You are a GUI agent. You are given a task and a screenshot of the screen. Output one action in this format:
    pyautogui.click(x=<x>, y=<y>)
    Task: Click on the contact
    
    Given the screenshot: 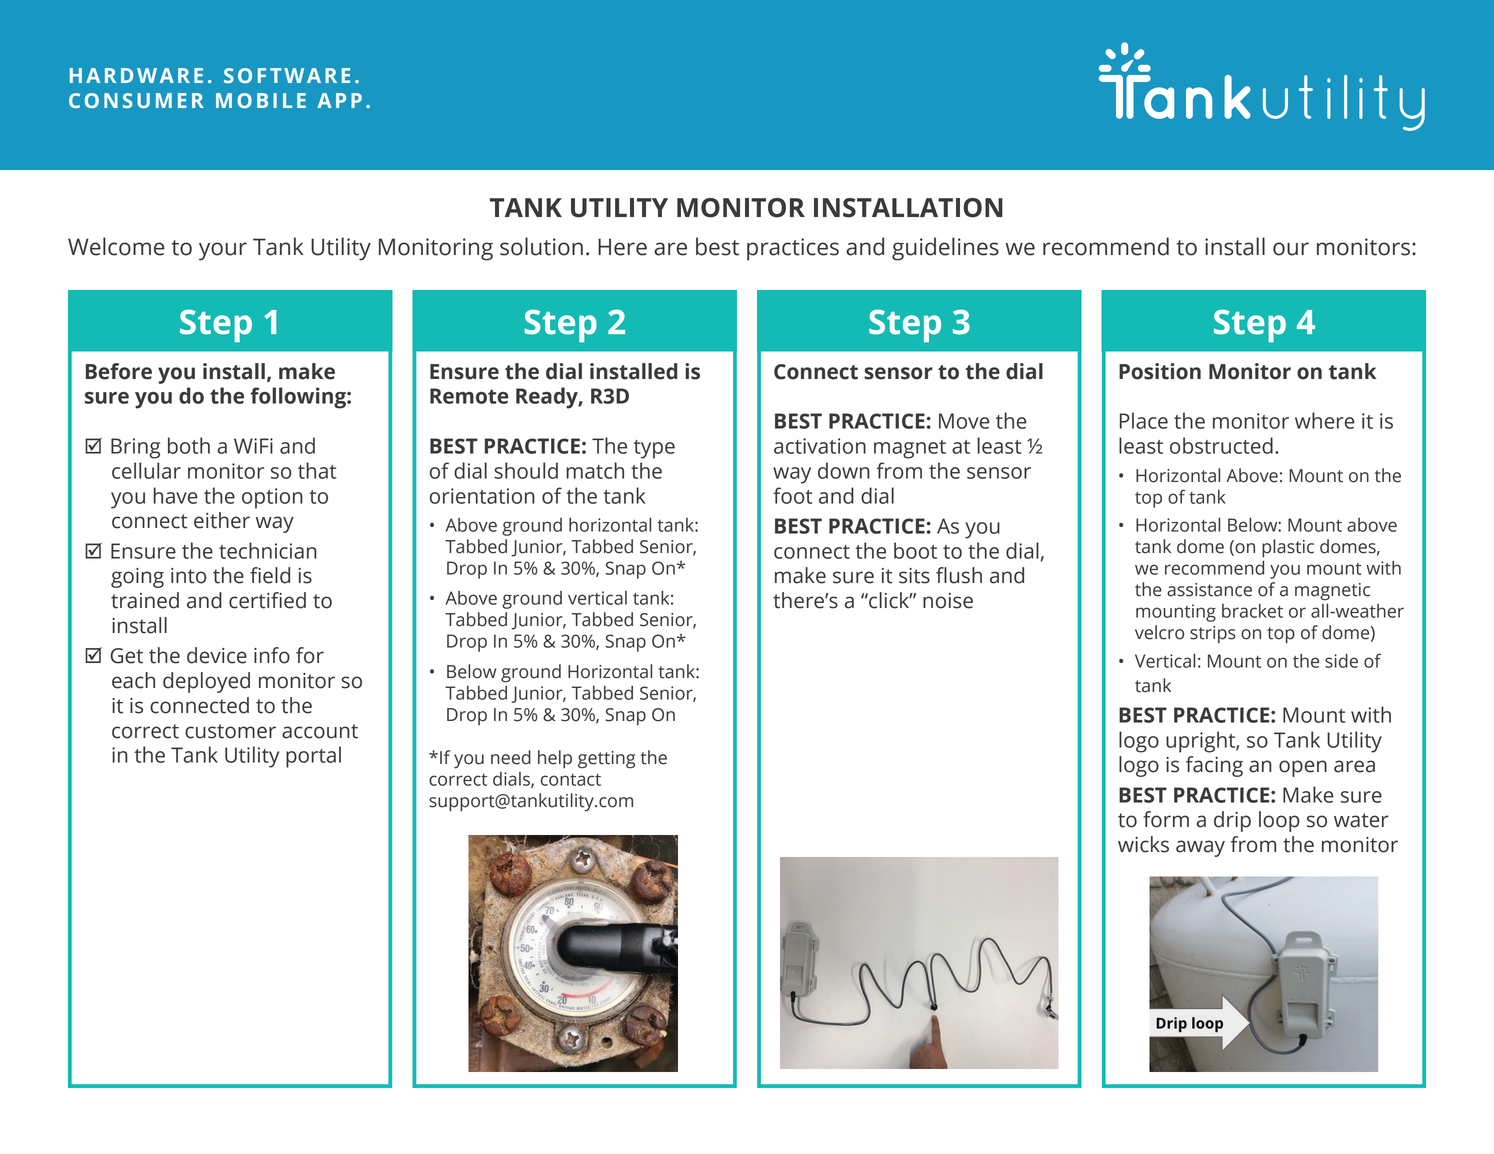 What is the action you would take?
    pyautogui.click(x=571, y=780)
